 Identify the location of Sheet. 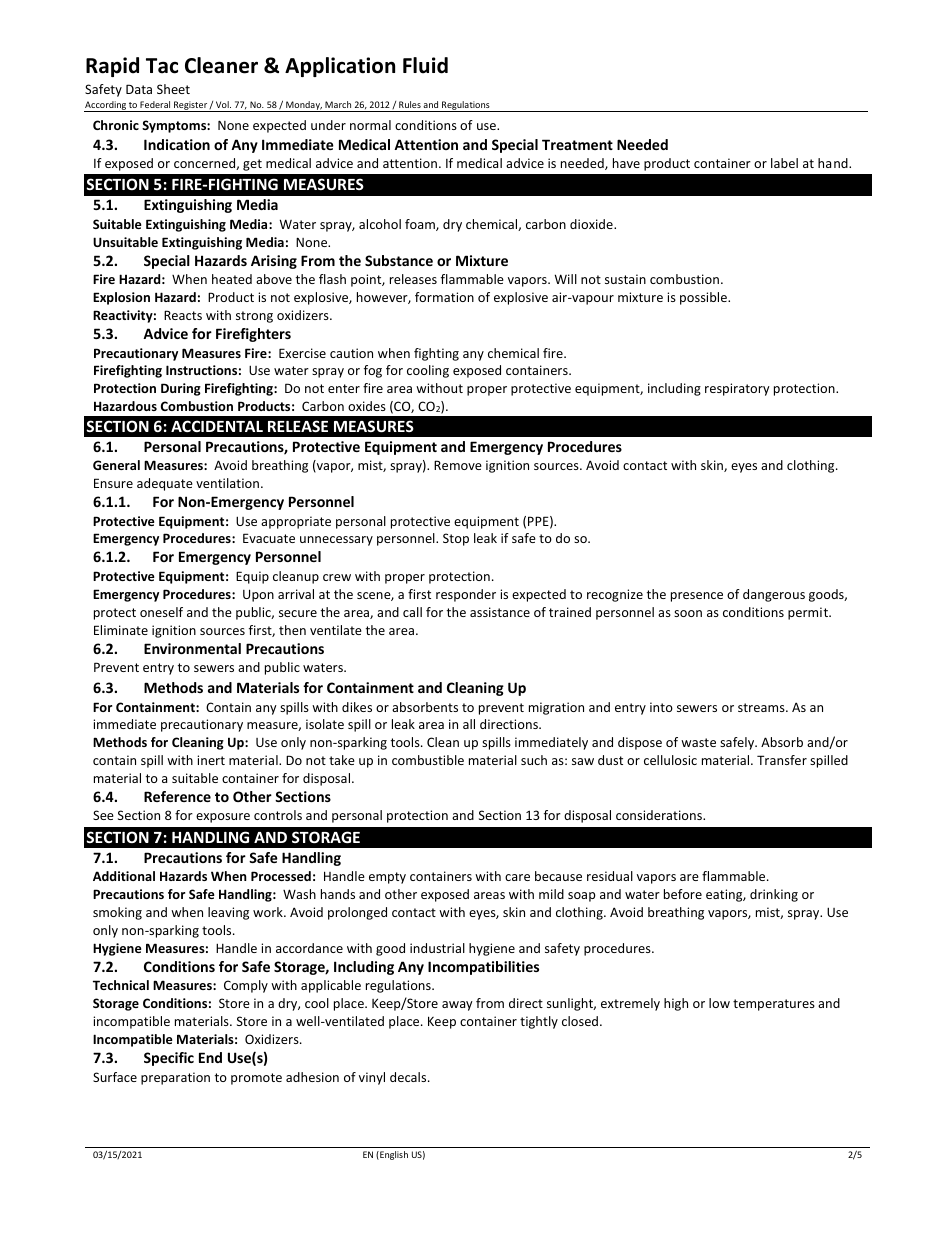
(173, 89).
